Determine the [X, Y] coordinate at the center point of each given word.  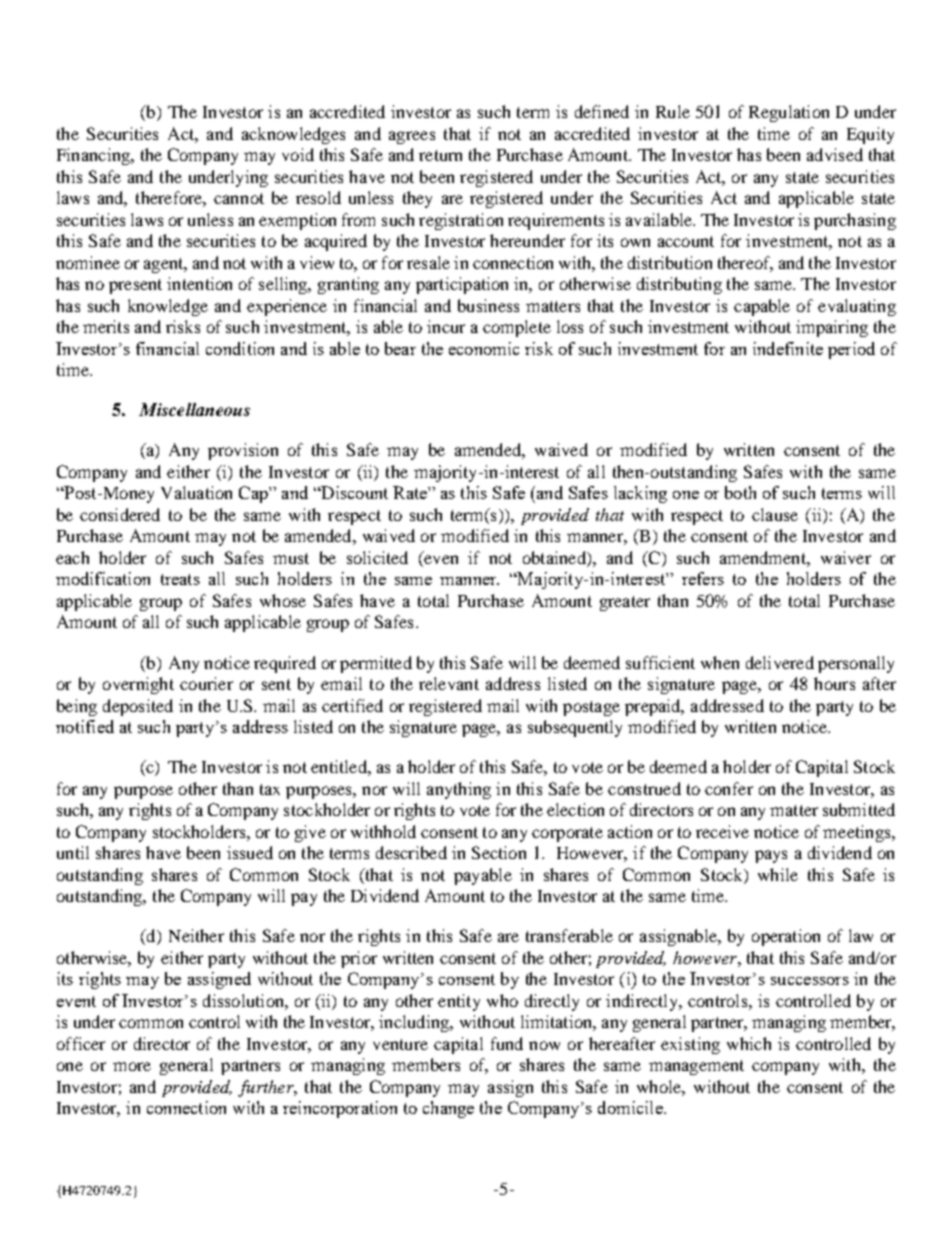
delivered [780, 662]
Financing [94, 156]
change [448, 1109]
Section [499, 852]
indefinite [788, 348]
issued [250, 852]
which [749, 1043]
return [440, 155]
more [132, 1066]
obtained [555, 559]
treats [180, 579]
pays [771, 856]
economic [484, 348]
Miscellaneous [194, 409]
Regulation [789, 113]
